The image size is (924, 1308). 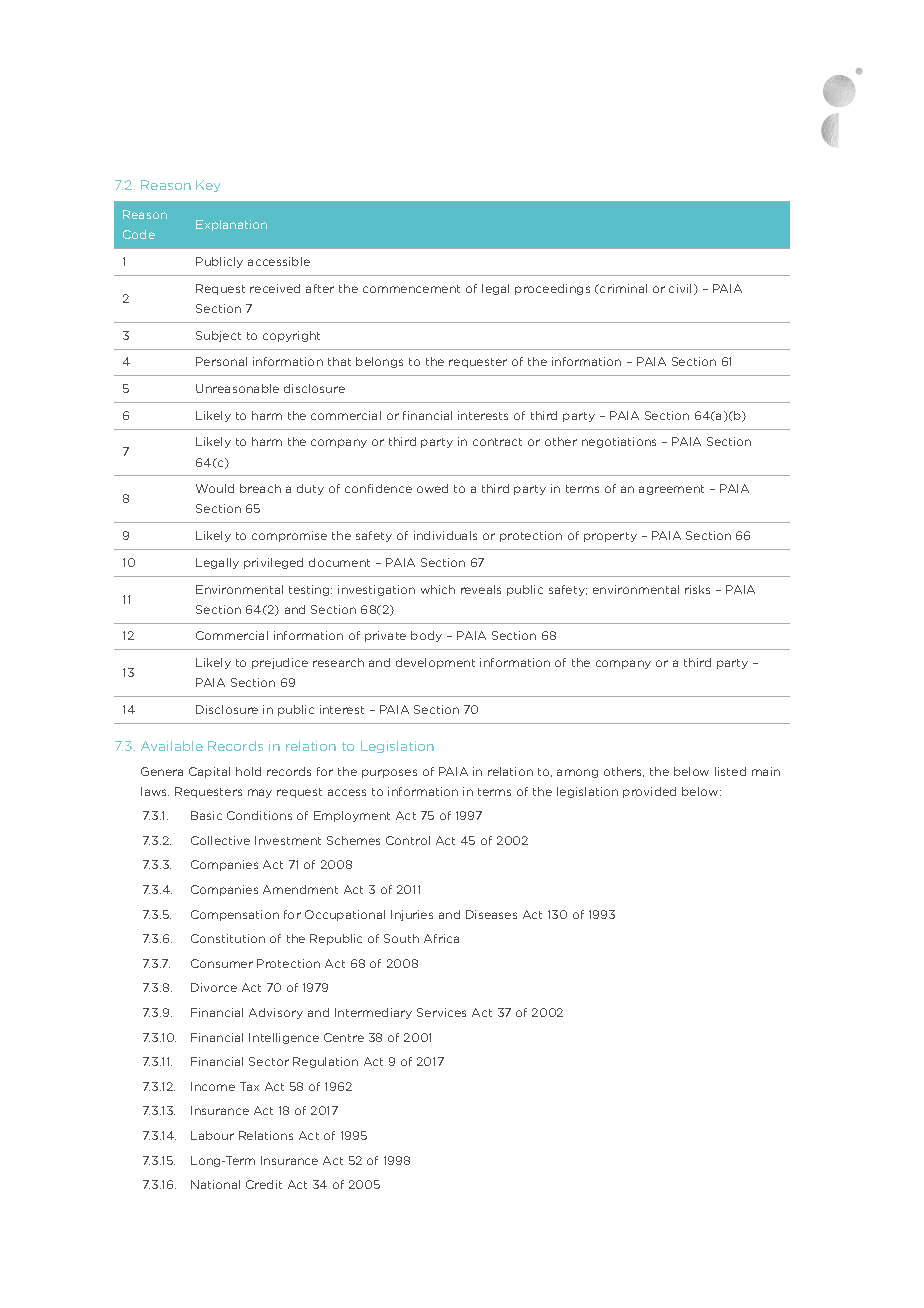 I want to click on agreement, so click(x=671, y=490).
